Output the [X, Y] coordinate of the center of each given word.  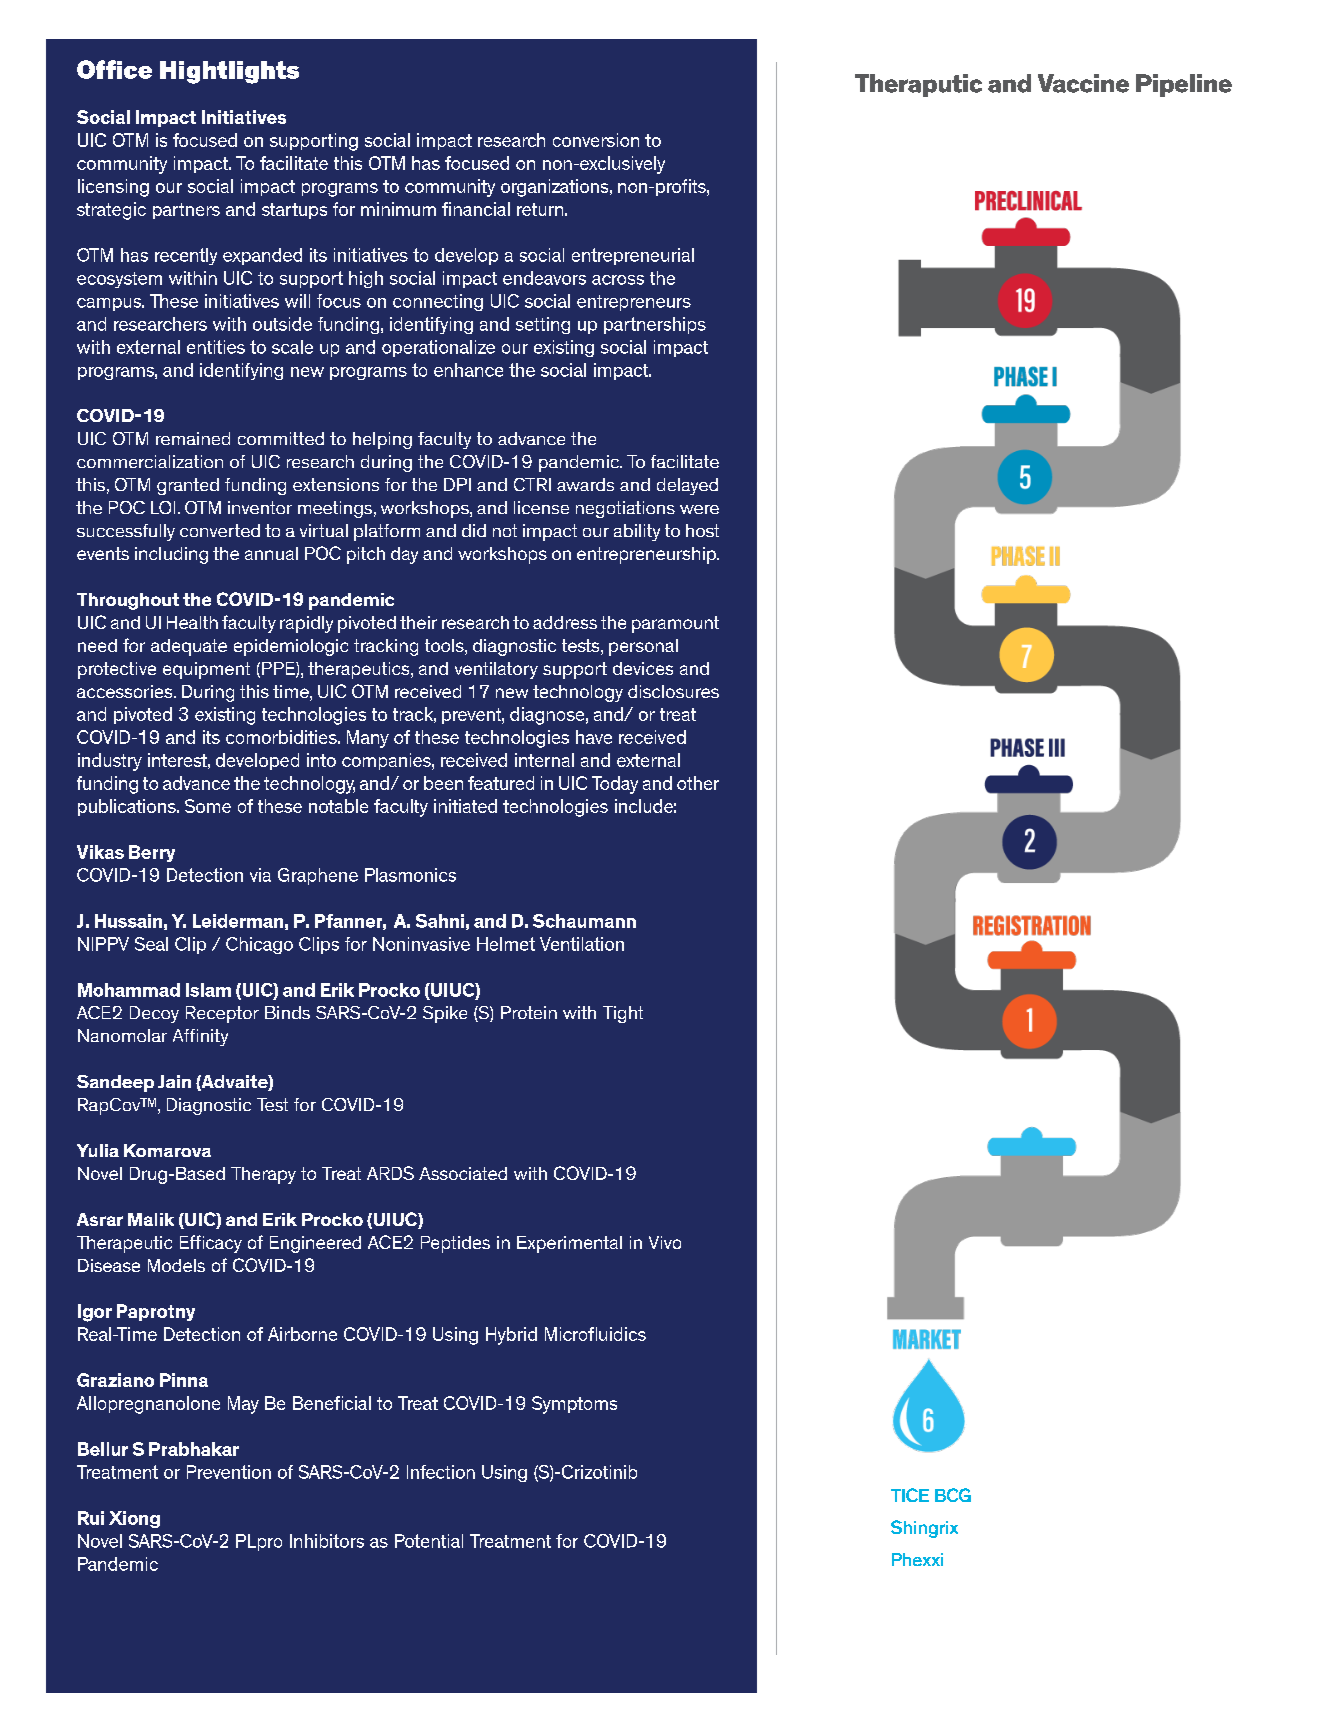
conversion [596, 140]
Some [208, 806]
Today [615, 785]
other [698, 783]
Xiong [134, 1519]
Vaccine [1083, 83]
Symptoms [574, 1405]
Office [114, 69]
